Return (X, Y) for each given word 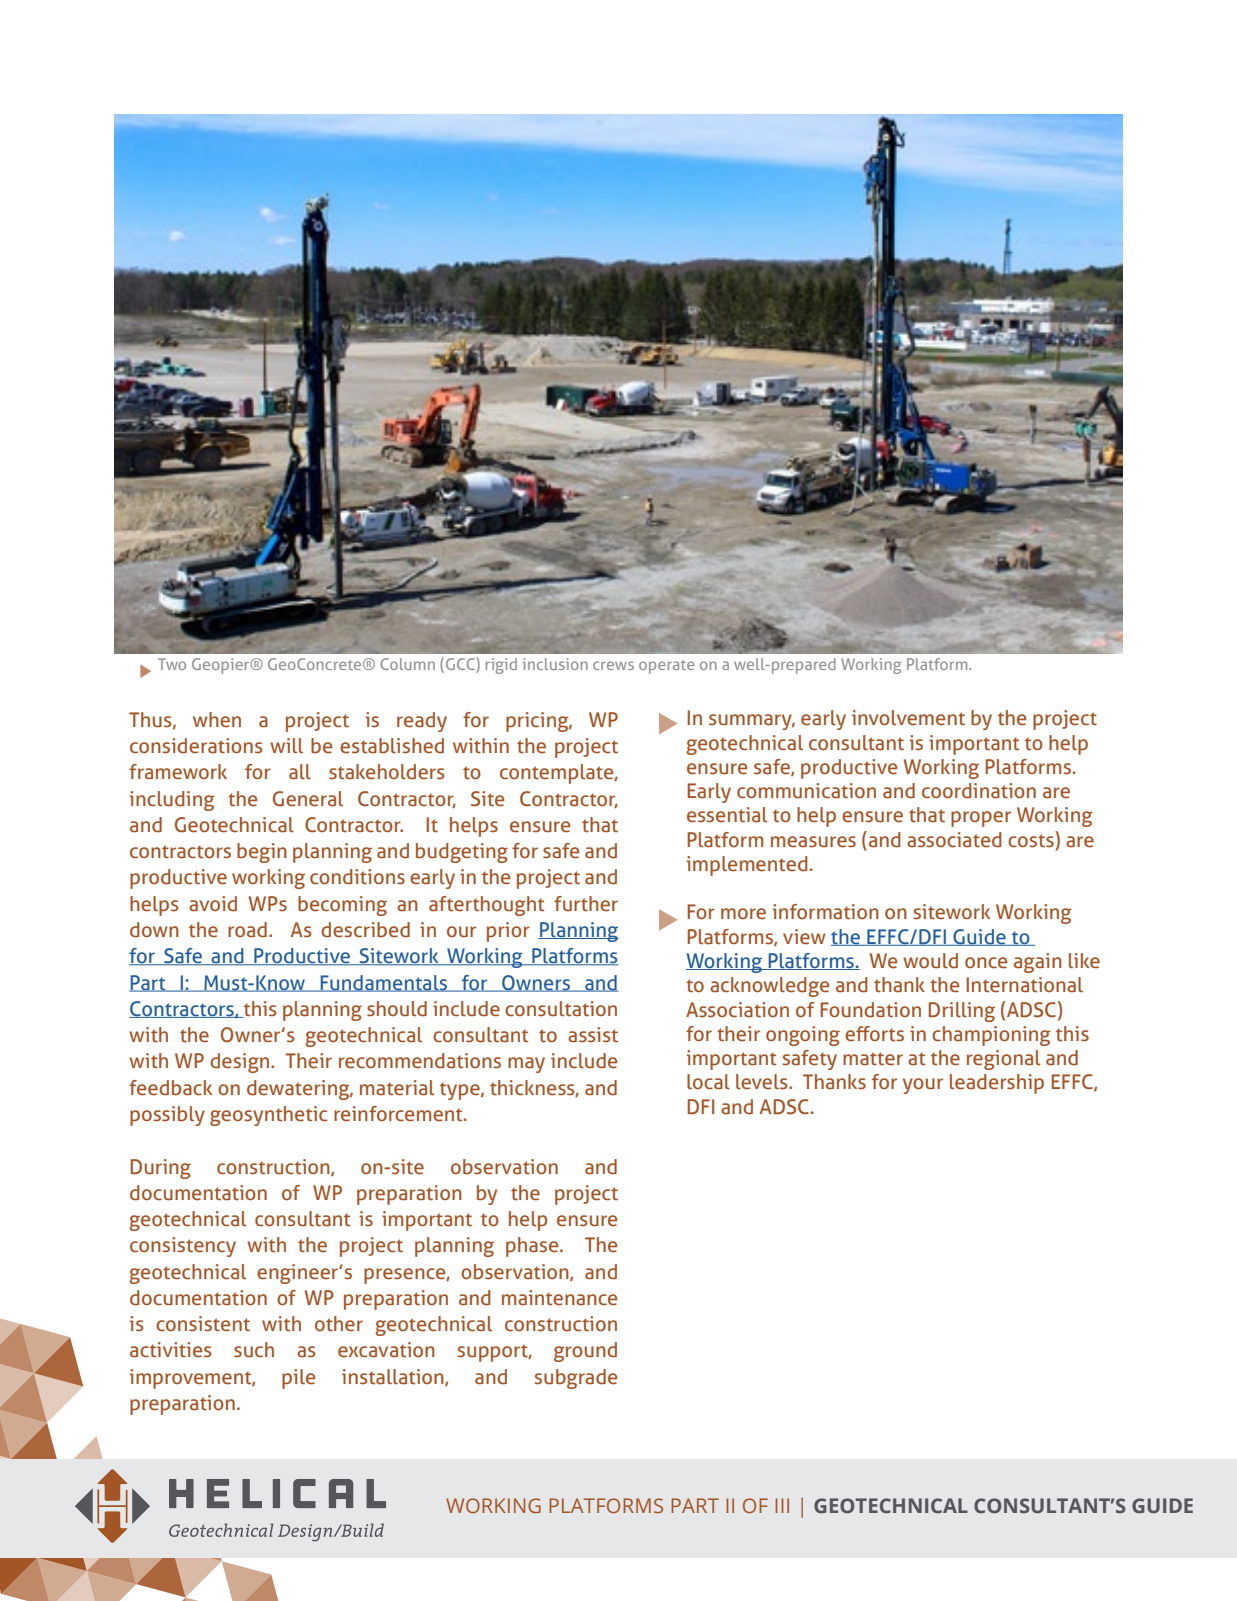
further (586, 904)
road (247, 930)
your (923, 1086)
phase (533, 1247)
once (986, 963)
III (782, 1505)
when (217, 720)
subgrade (575, 1379)
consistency (183, 1247)
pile (298, 1379)
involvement (908, 718)
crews (613, 665)
